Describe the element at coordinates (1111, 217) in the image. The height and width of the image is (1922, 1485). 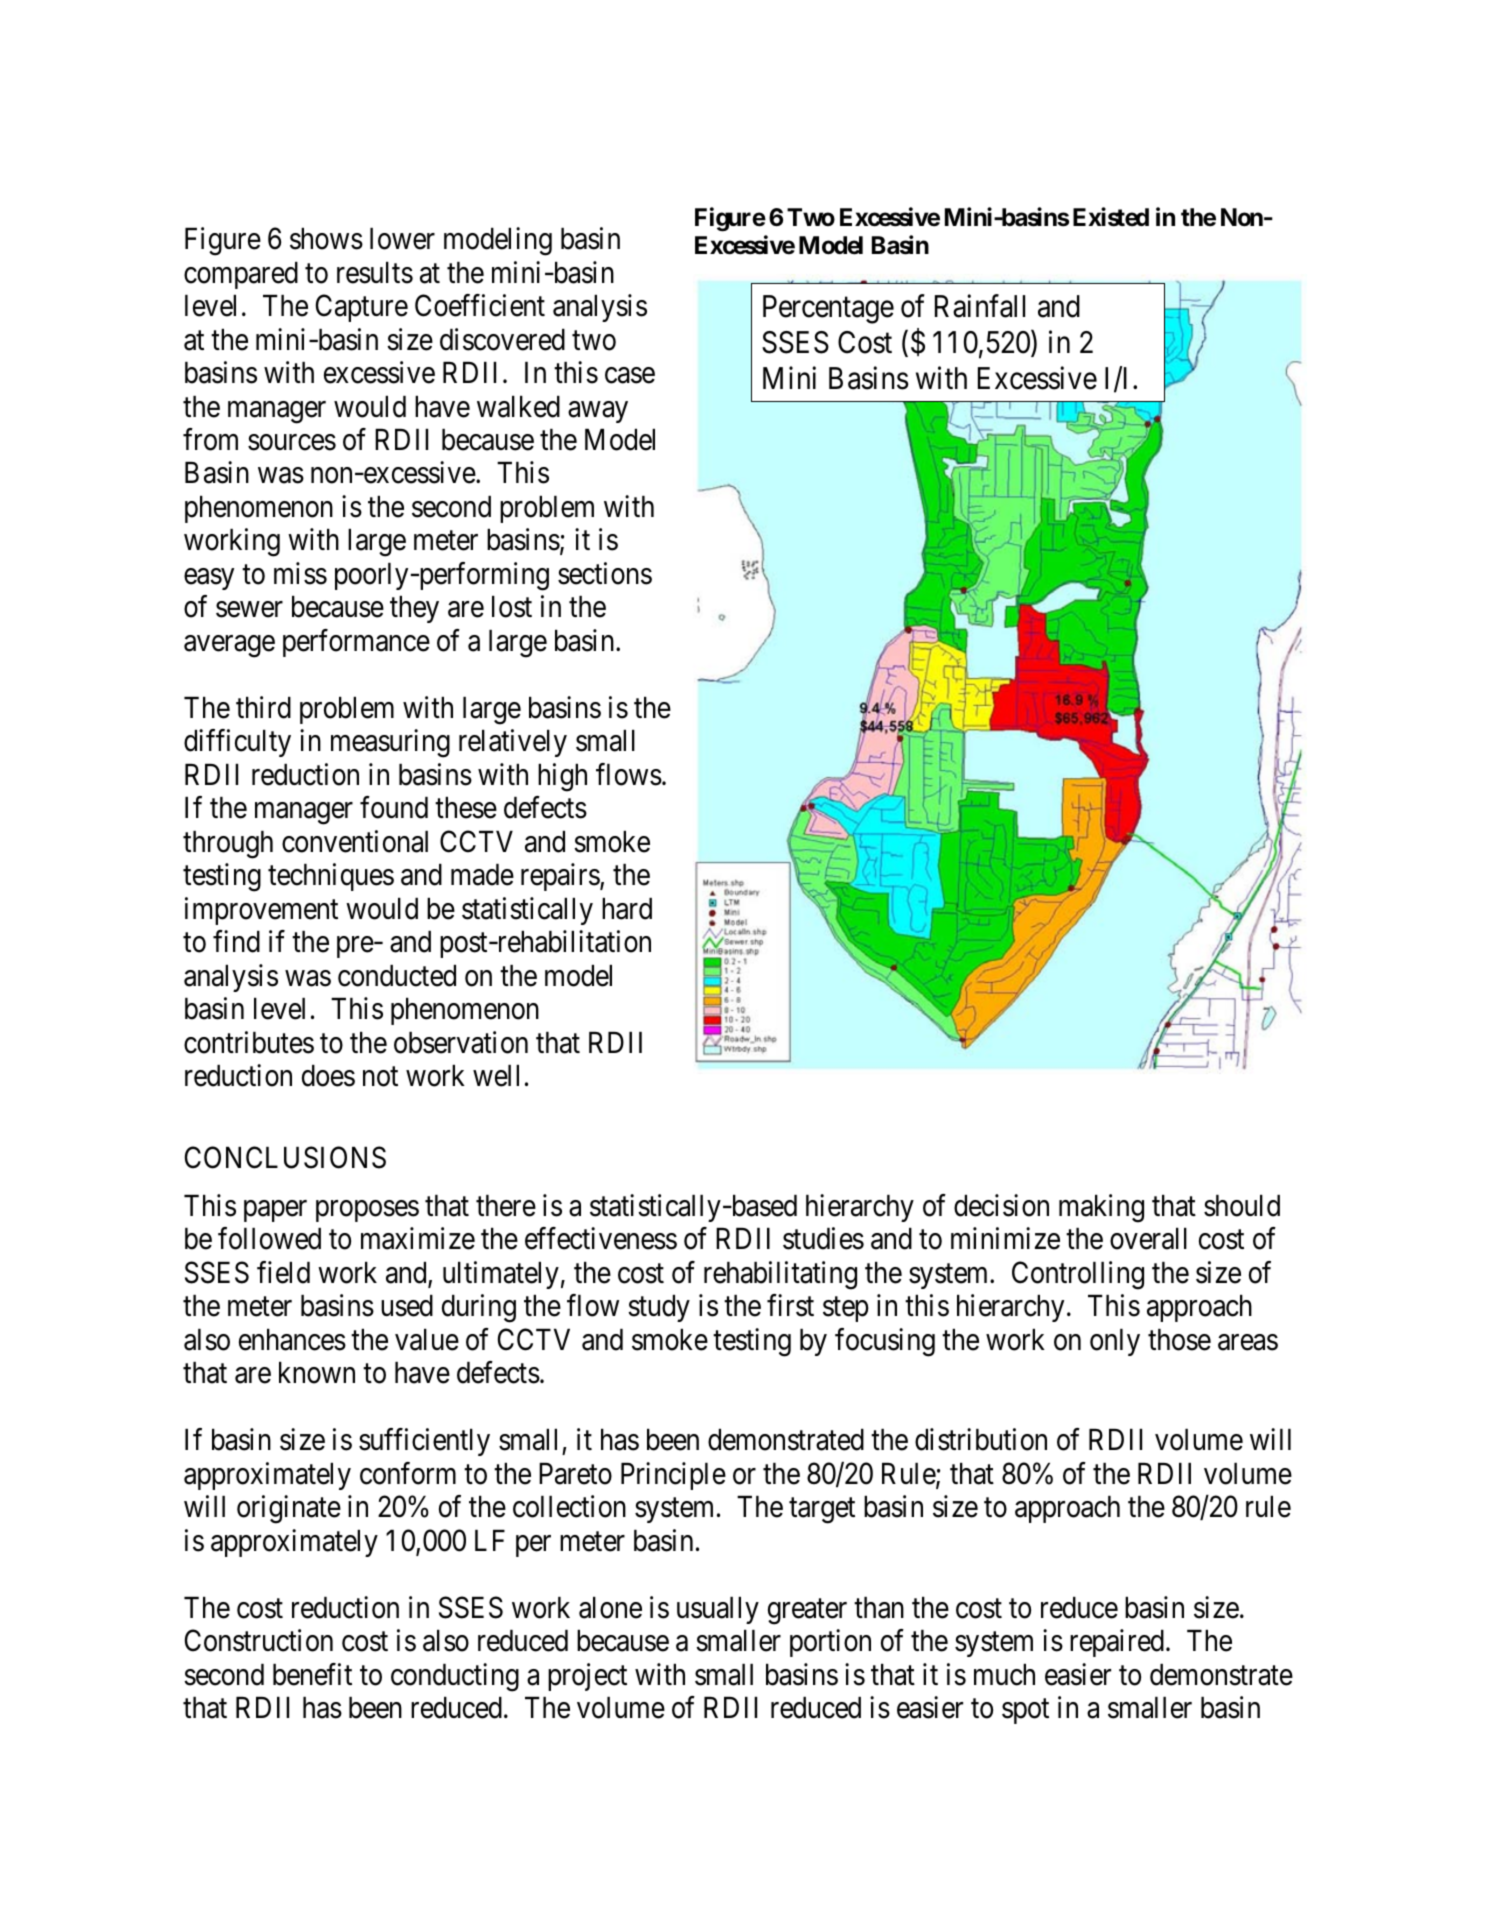
I see `Existed` at that location.
